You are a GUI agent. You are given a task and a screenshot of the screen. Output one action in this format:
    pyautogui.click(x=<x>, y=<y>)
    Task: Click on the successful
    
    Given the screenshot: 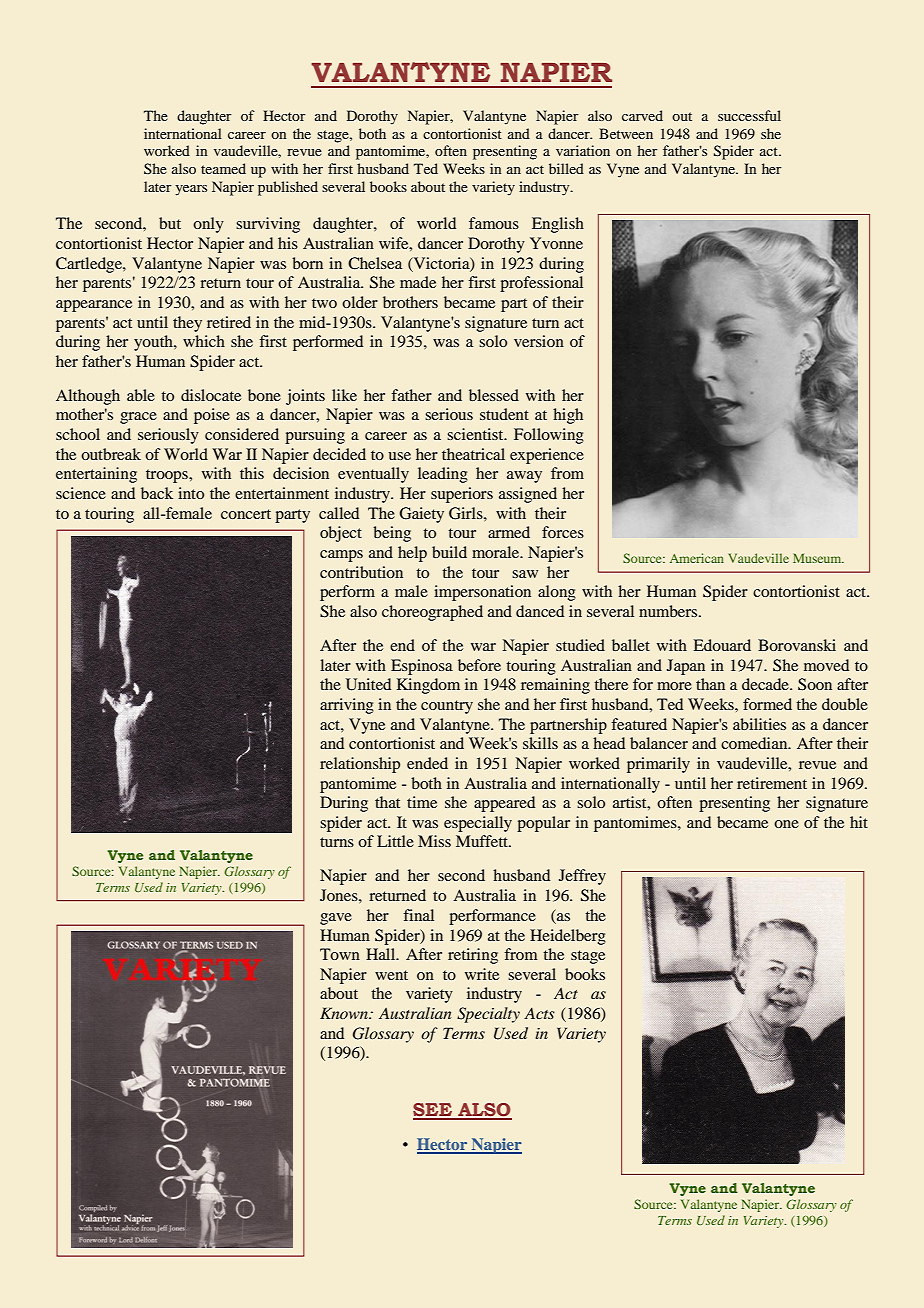 What is the action you would take?
    pyautogui.click(x=749, y=115)
